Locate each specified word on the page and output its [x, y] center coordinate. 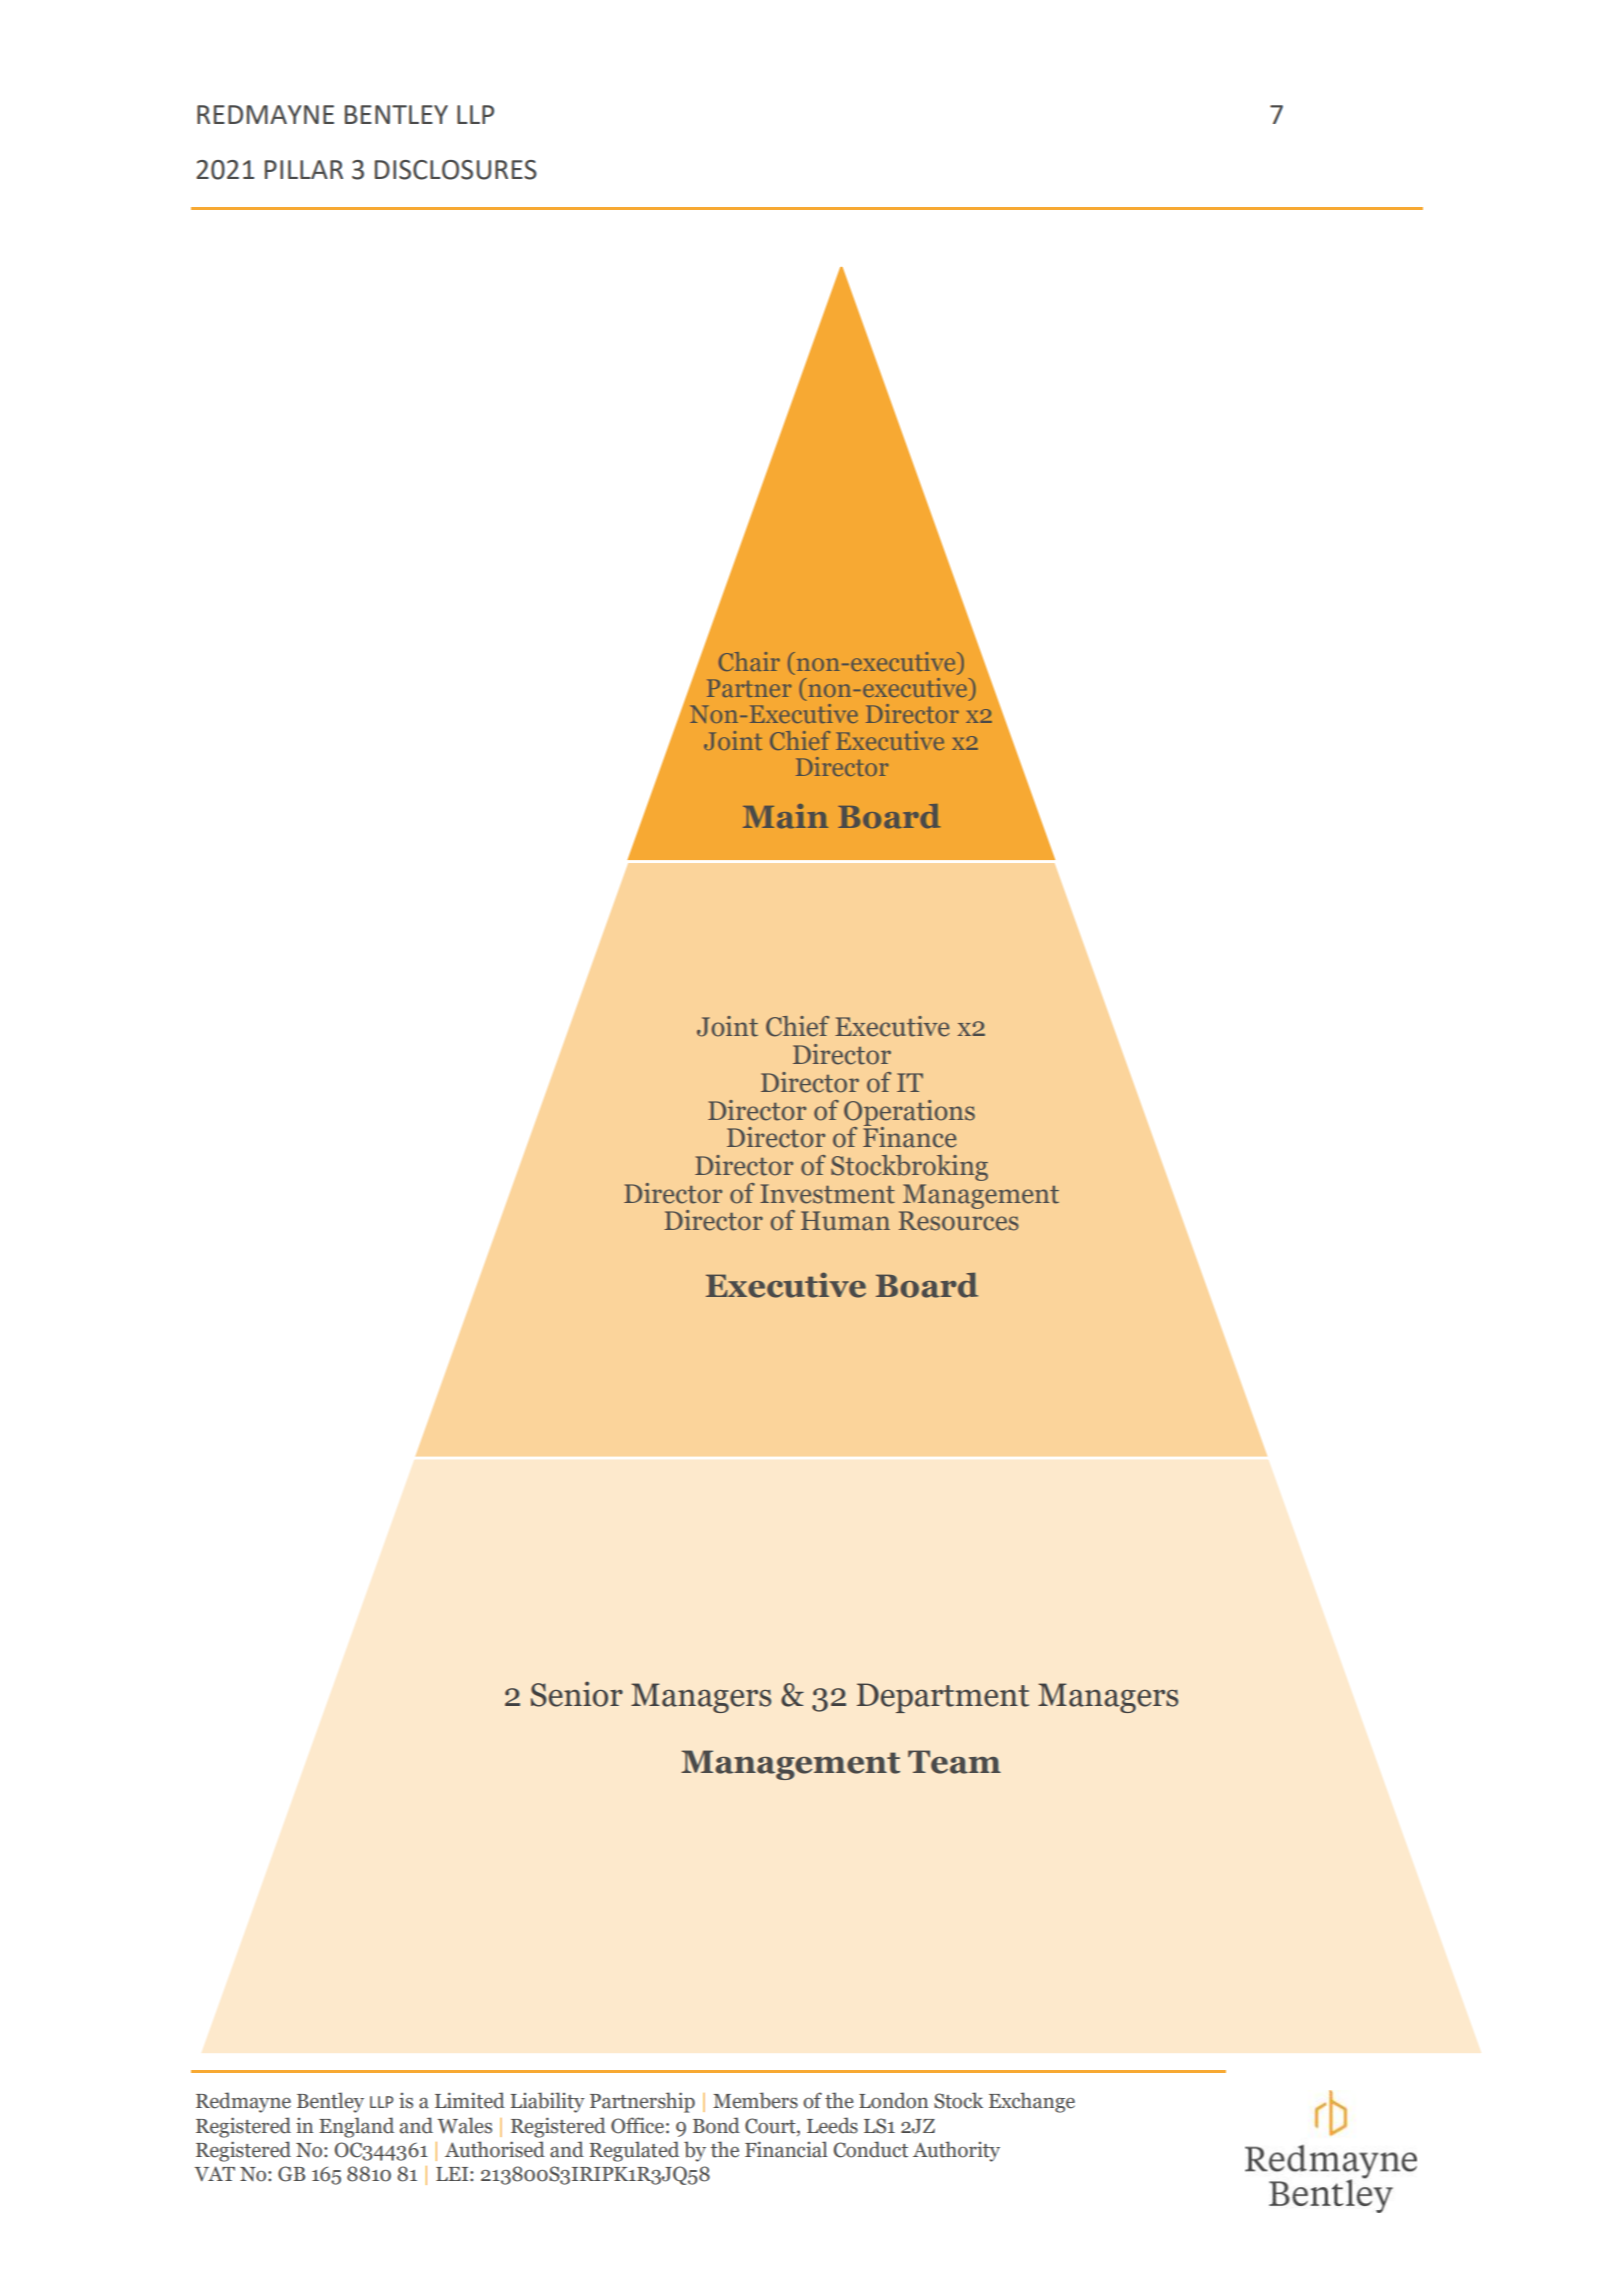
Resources [959, 1221]
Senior [577, 1694]
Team [954, 1762]
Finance [910, 1136]
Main [785, 816]
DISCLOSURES [456, 170]
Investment [827, 1194]
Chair [749, 661]
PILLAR [304, 169]
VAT [214, 2173]
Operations [909, 1114]
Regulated [634, 2151]
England [356, 2127]
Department [943, 1698]
